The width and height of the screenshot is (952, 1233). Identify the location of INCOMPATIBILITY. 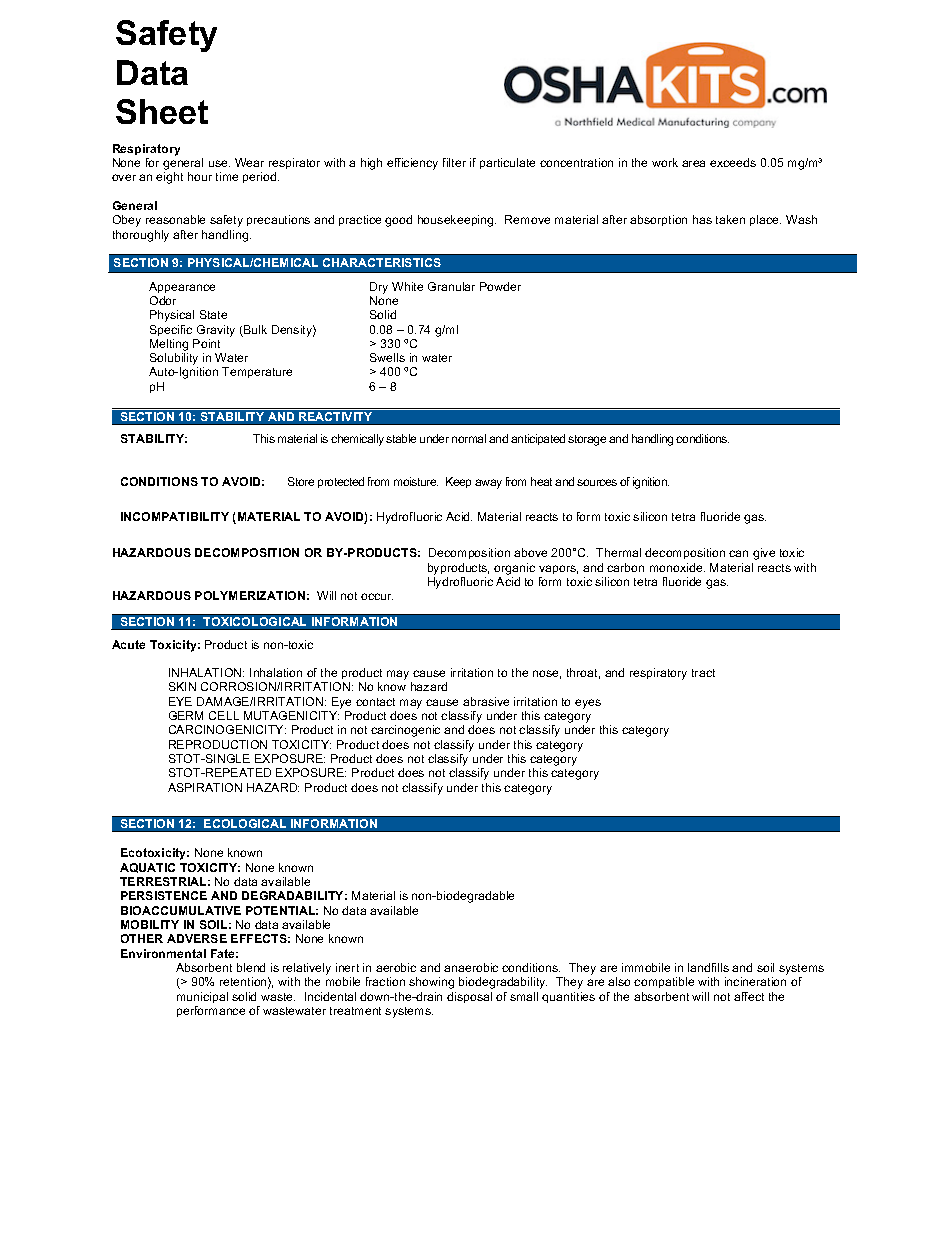
(175, 516).
